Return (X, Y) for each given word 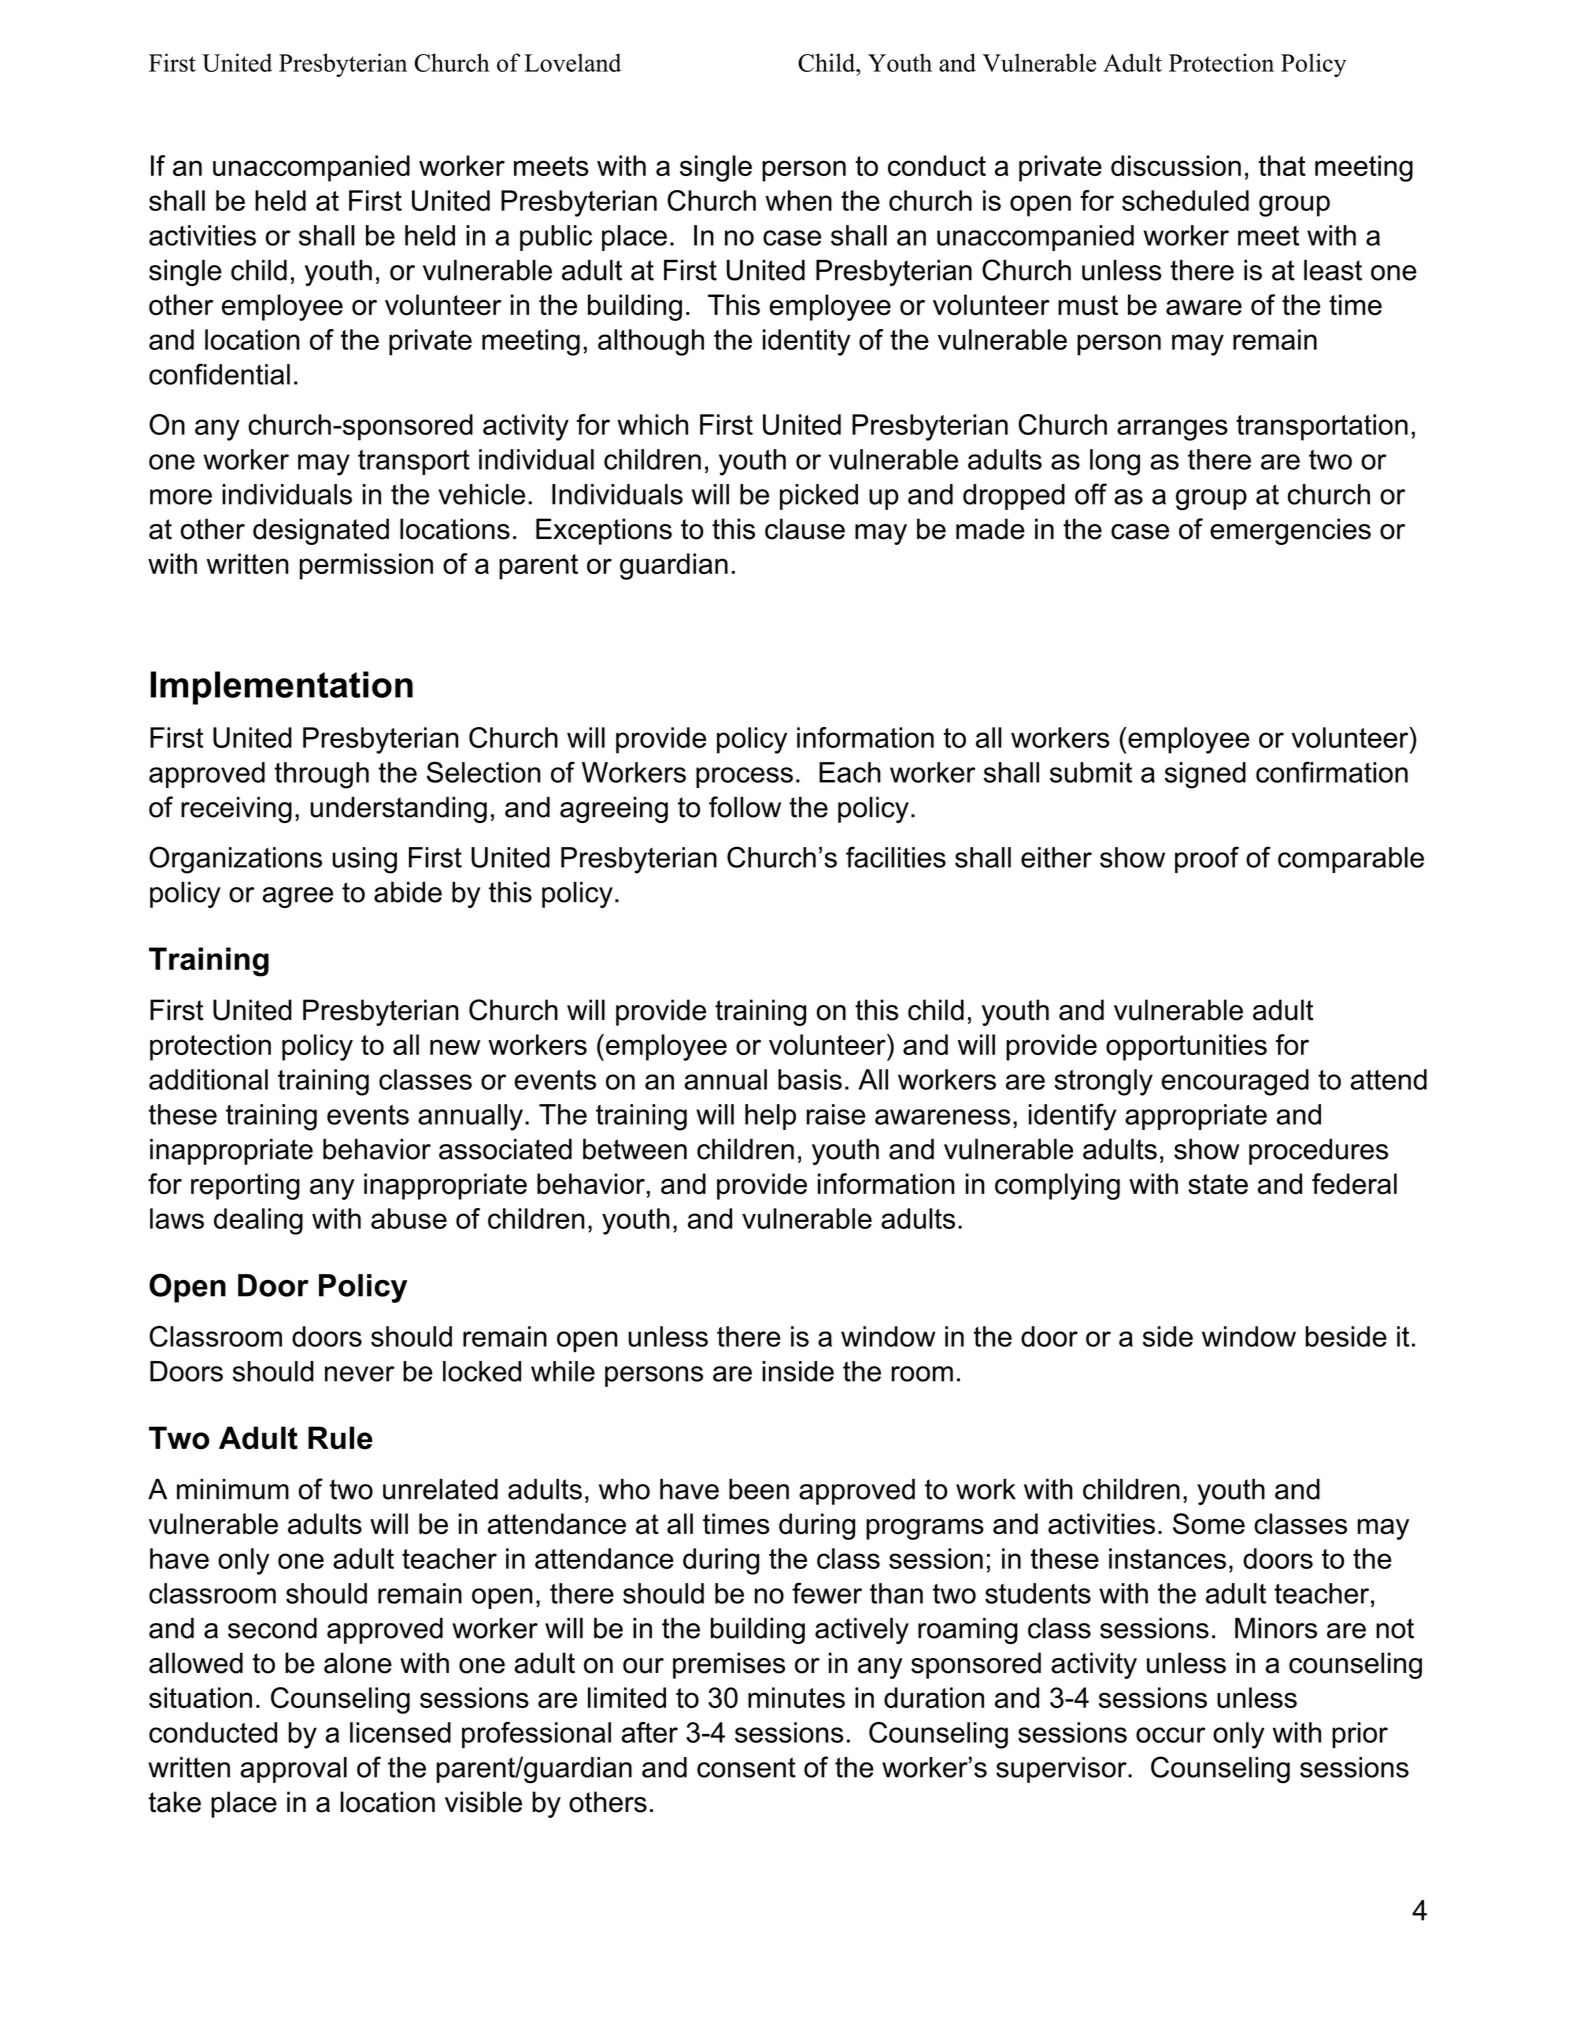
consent (746, 1767)
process (744, 777)
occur (1170, 1735)
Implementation (281, 688)
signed (1205, 775)
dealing (258, 1221)
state (1218, 1184)
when (798, 200)
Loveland (572, 62)
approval (293, 1770)
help (770, 1117)
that (1282, 165)
